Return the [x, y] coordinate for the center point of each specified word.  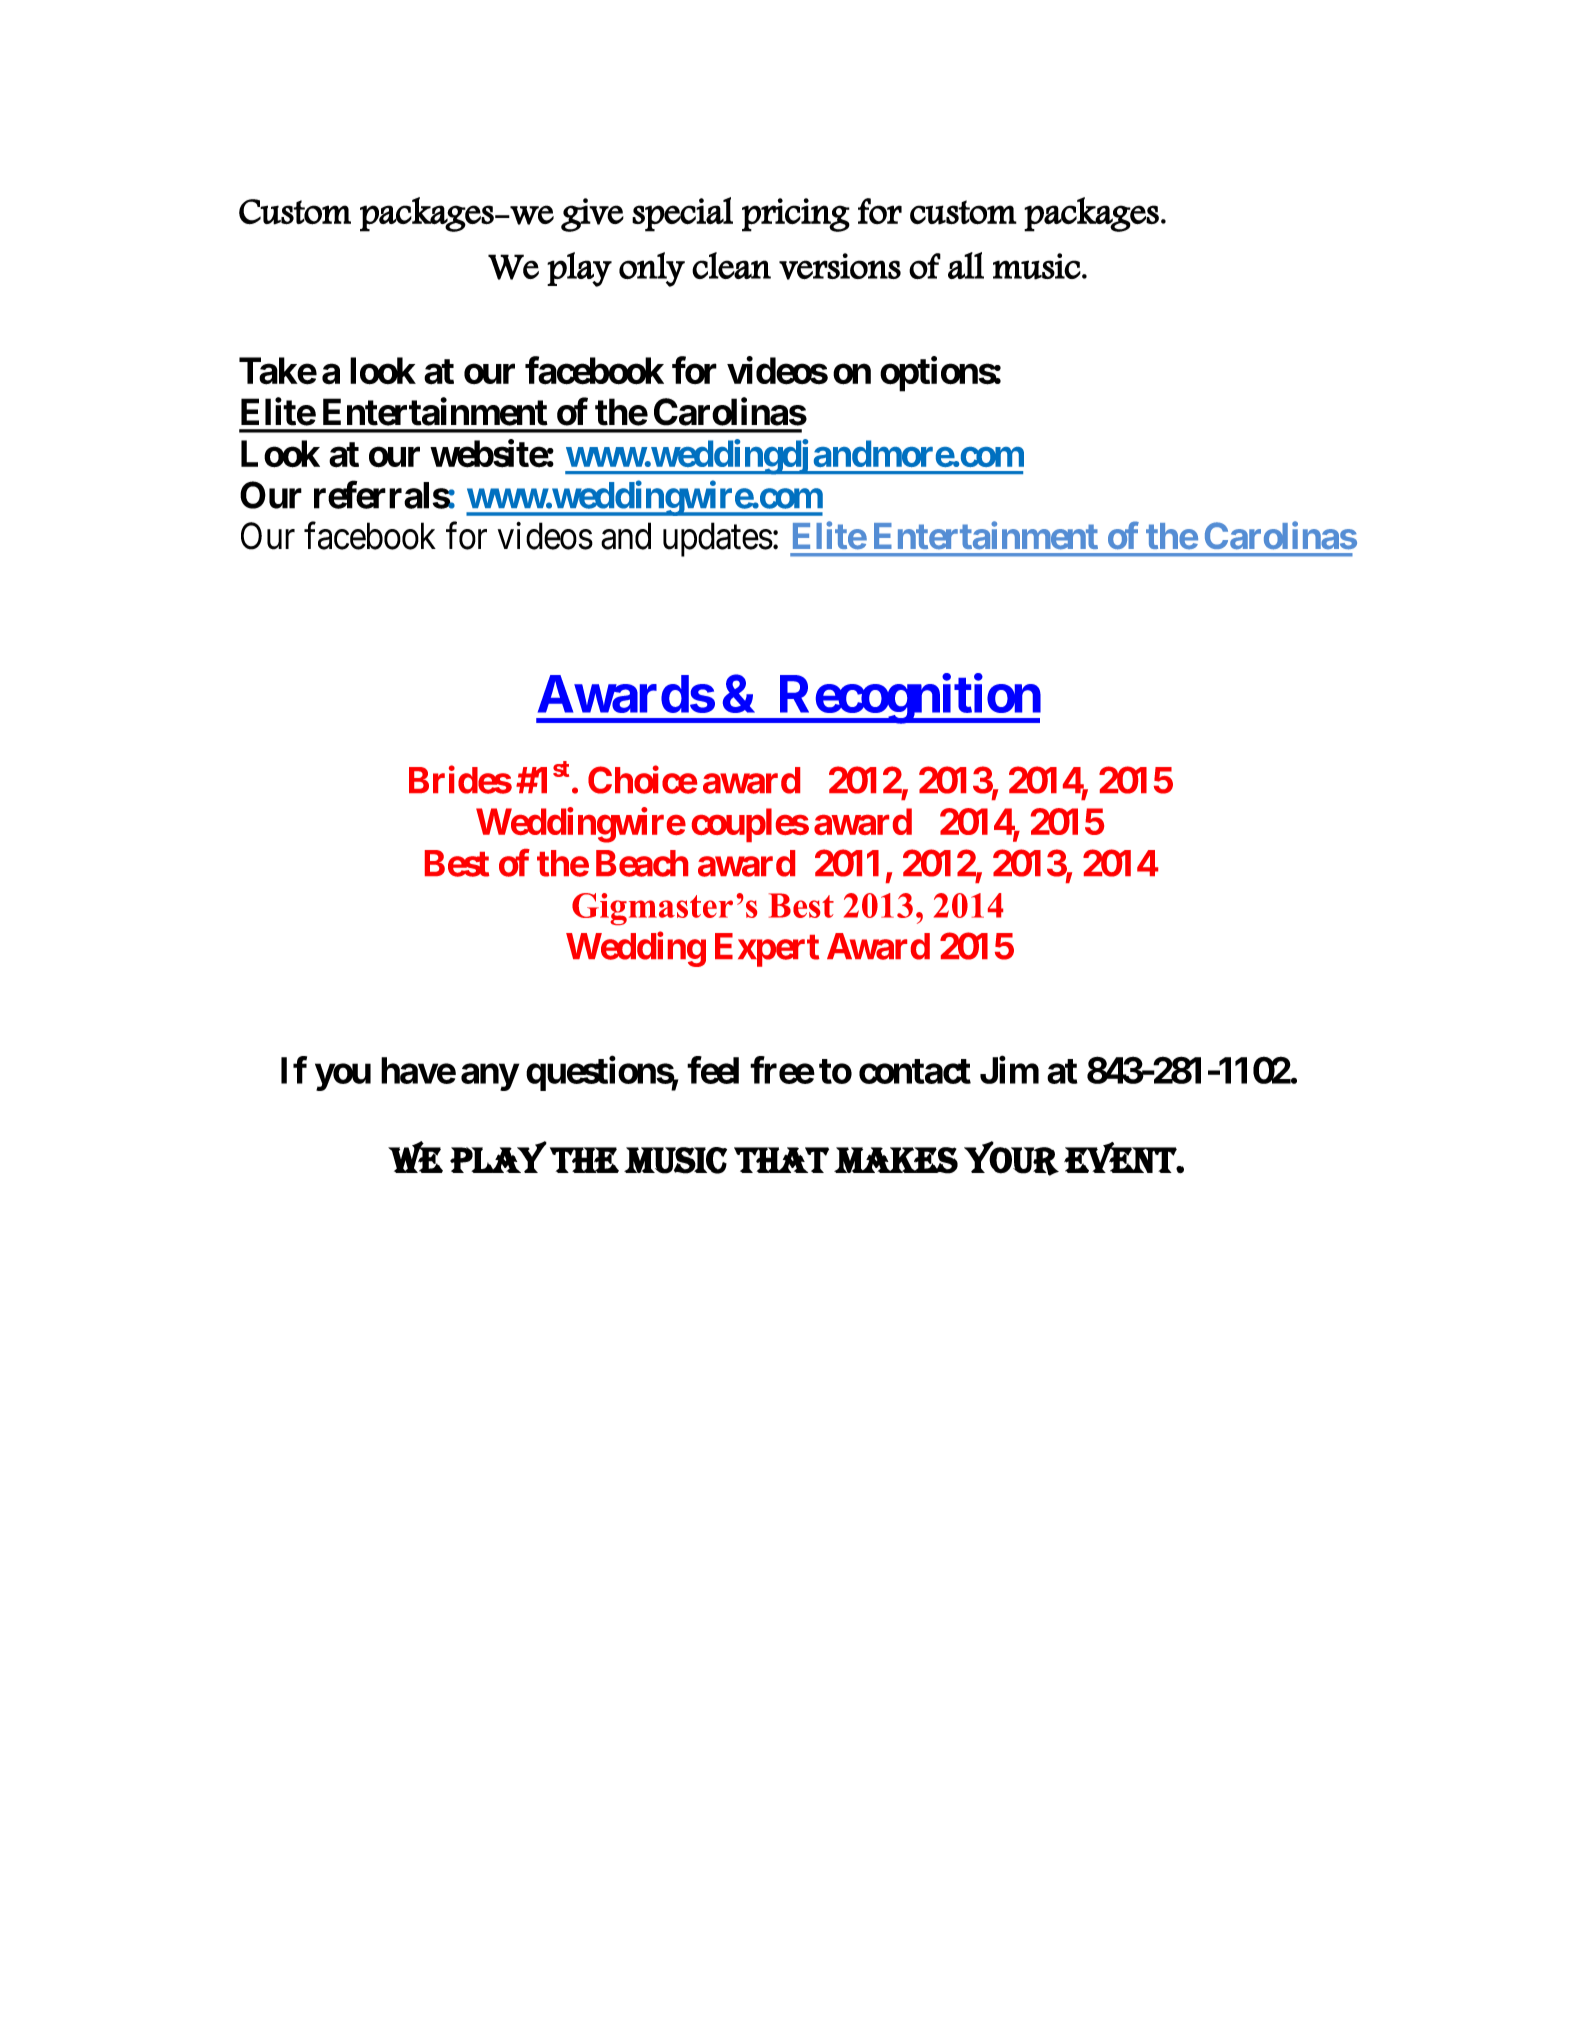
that [781, 1160]
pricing [796, 215]
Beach [642, 863]
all [966, 265]
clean [731, 265]
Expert [767, 950]
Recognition [908, 699]
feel [713, 1070]
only [652, 269]
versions [840, 266]
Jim [1009, 1070]
